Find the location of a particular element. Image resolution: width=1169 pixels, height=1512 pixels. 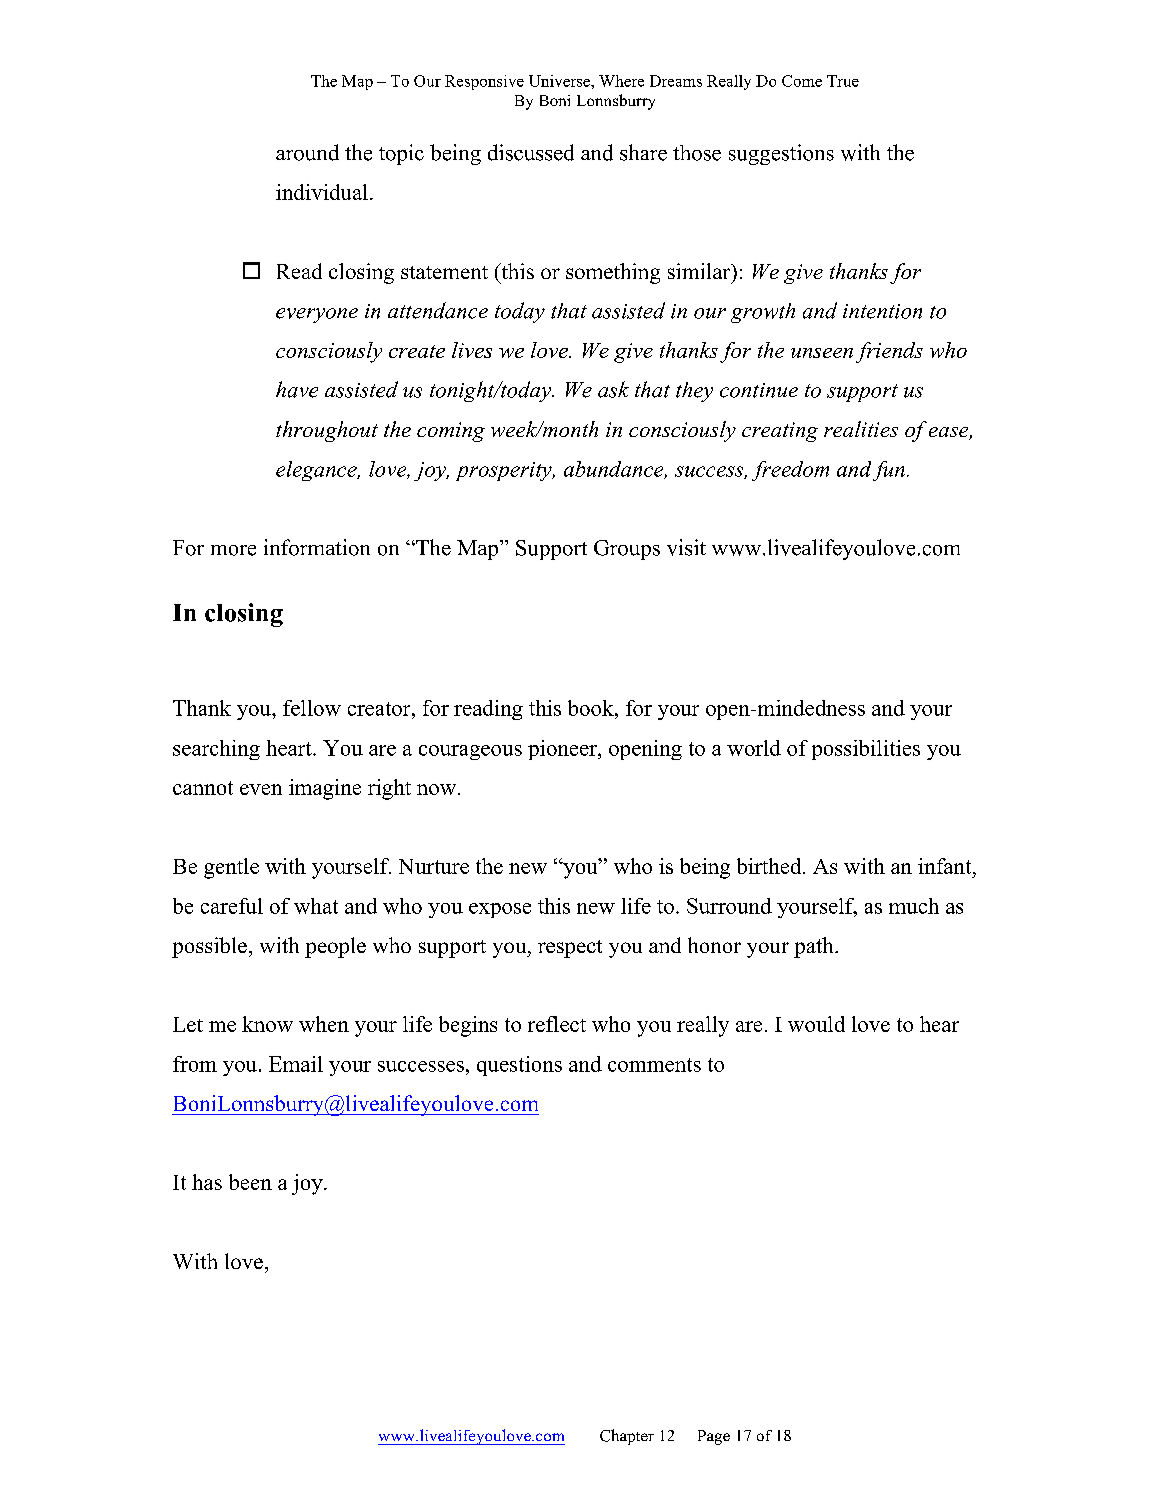

ask is located at coordinates (613, 389).
